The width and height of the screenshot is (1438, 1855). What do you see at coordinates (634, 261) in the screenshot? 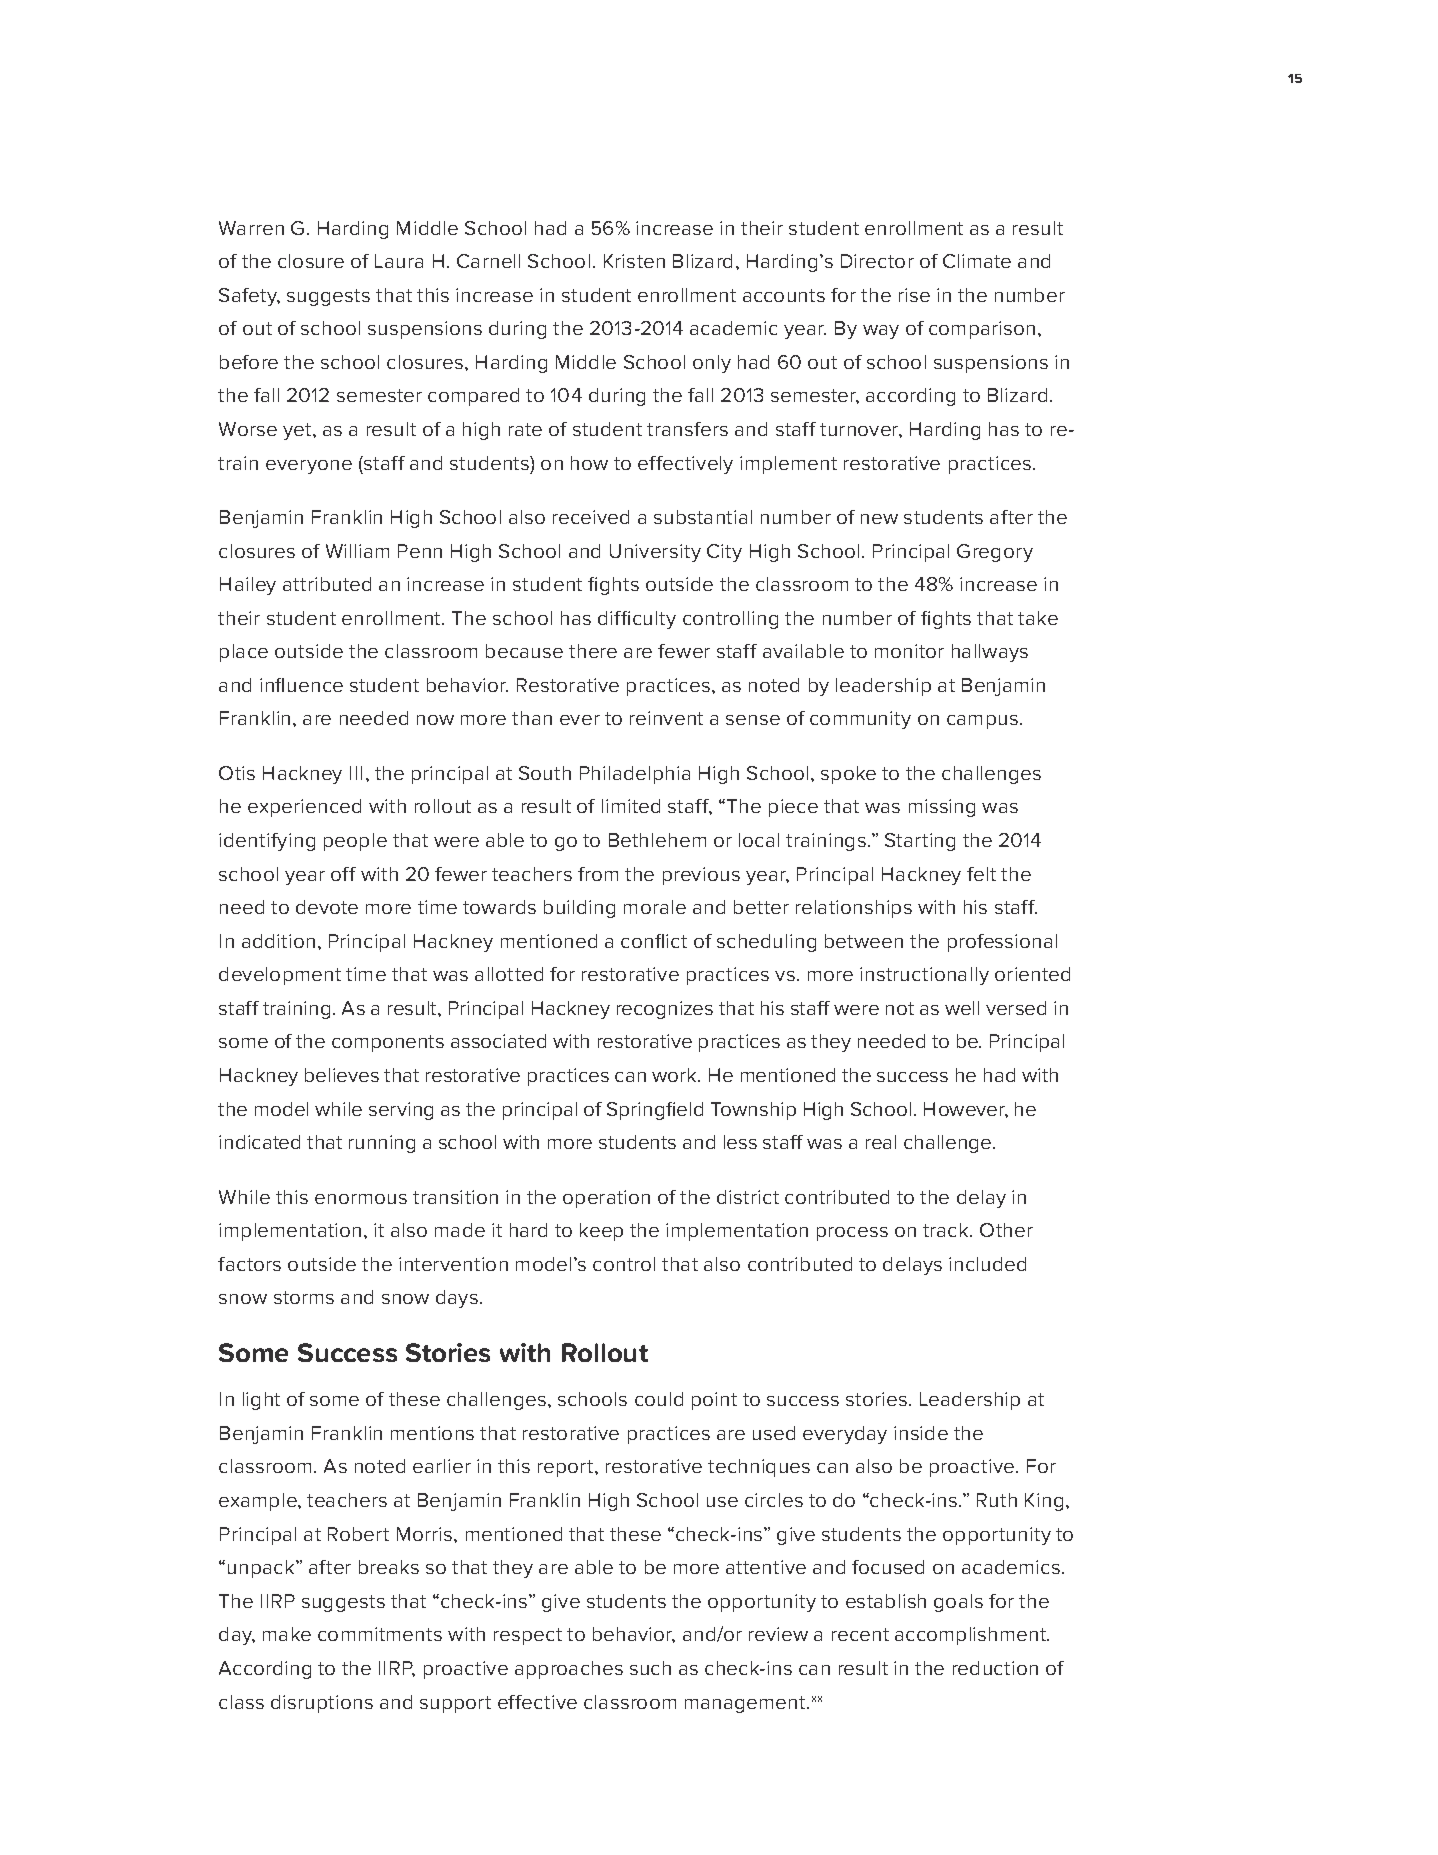
I see `Kristen` at bounding box center [634, 261].
